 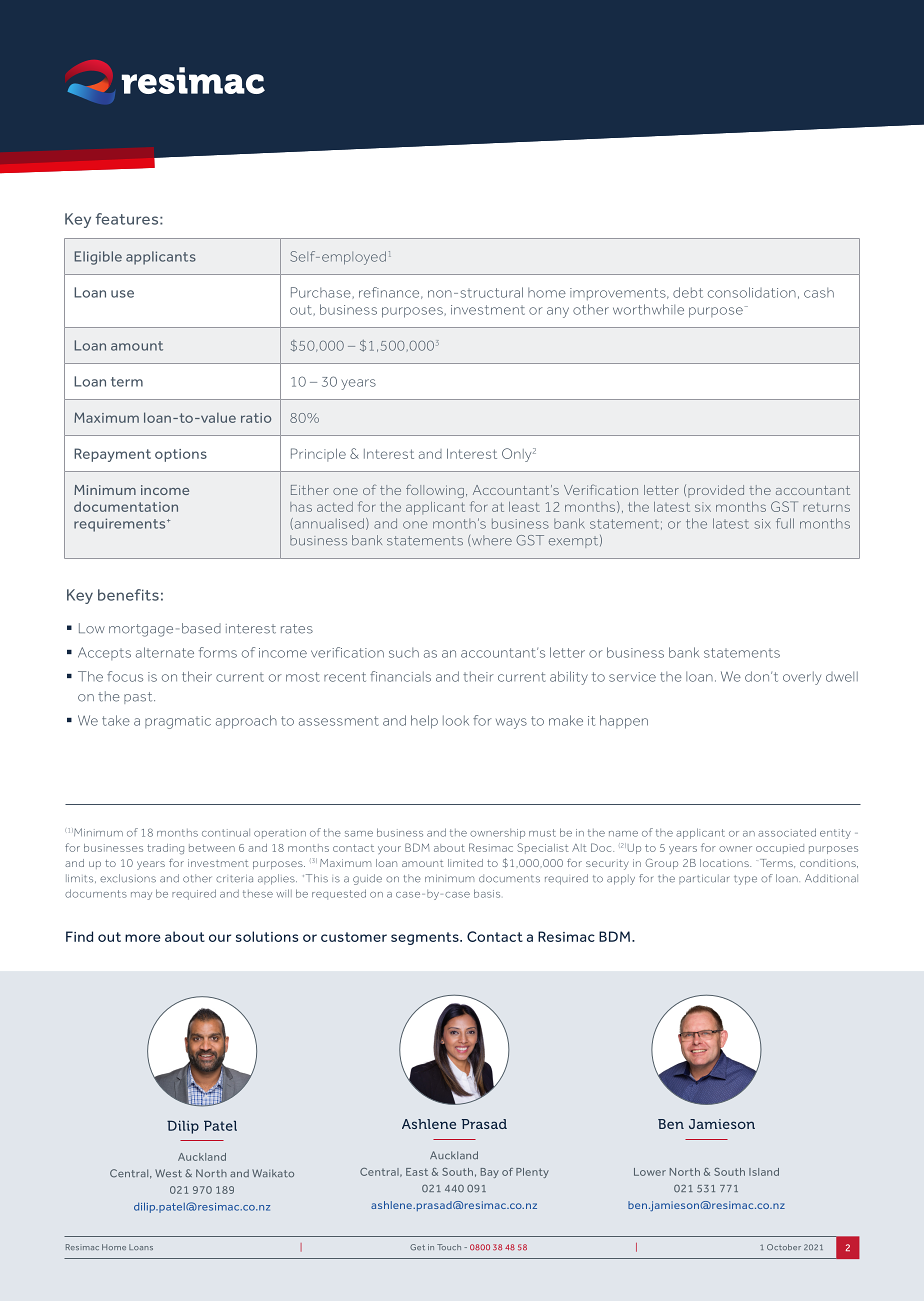 I want to click on consolidation, so click(x=752, y=292).
